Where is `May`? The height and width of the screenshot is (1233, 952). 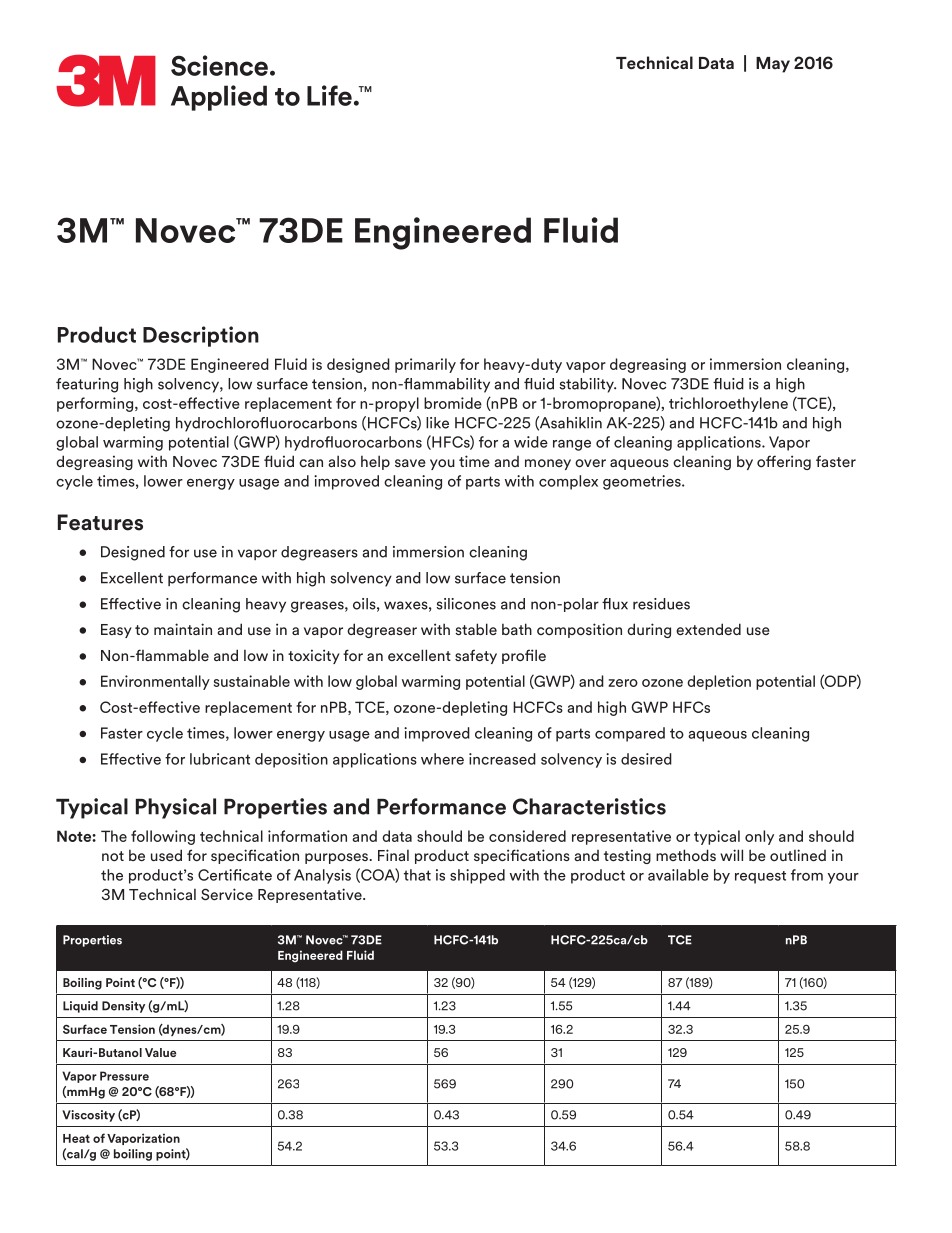 May is located at coordinates (773, 65).
